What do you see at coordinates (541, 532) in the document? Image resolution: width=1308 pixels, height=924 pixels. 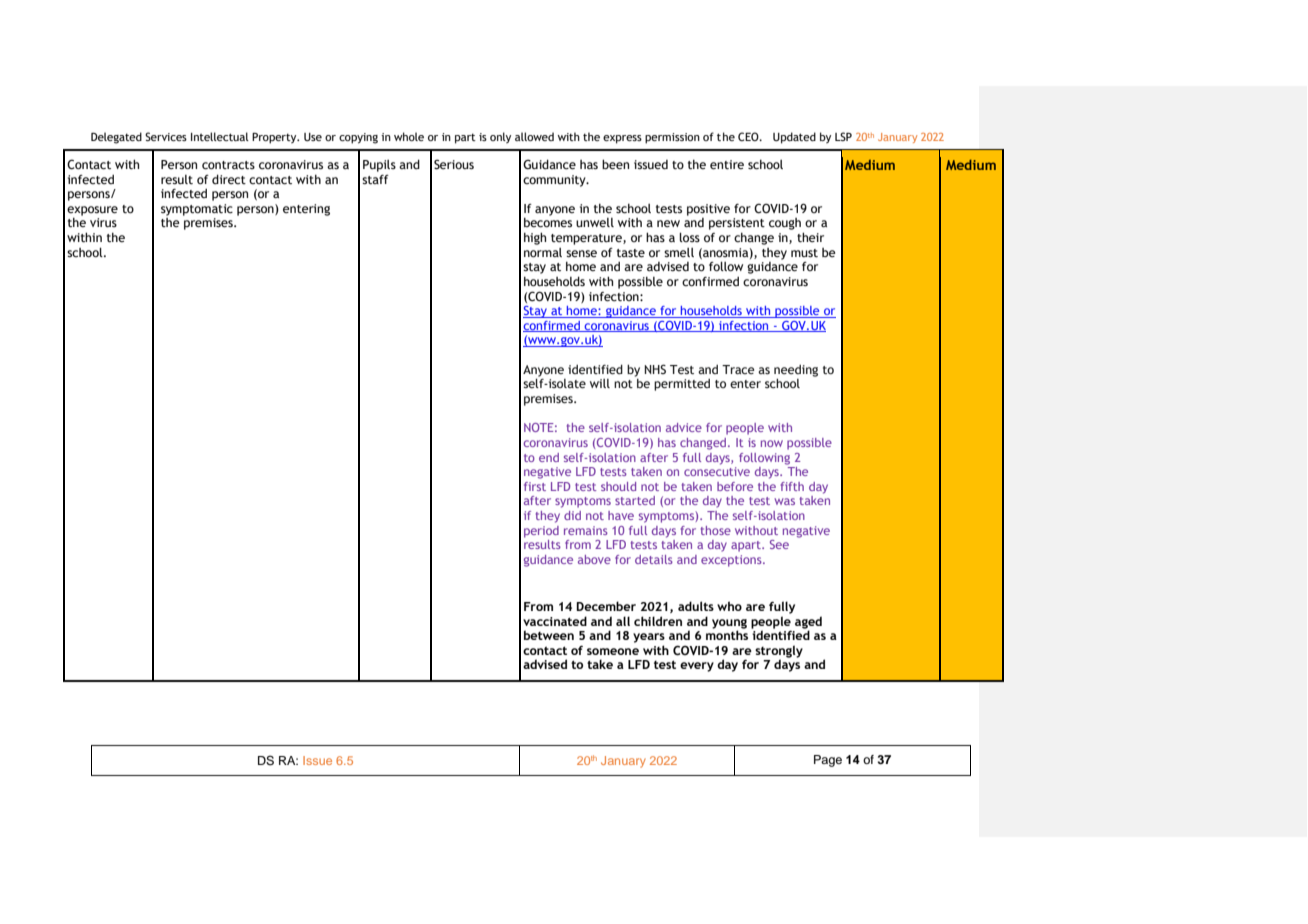 I see `period` at bounding box center [541, 532].
